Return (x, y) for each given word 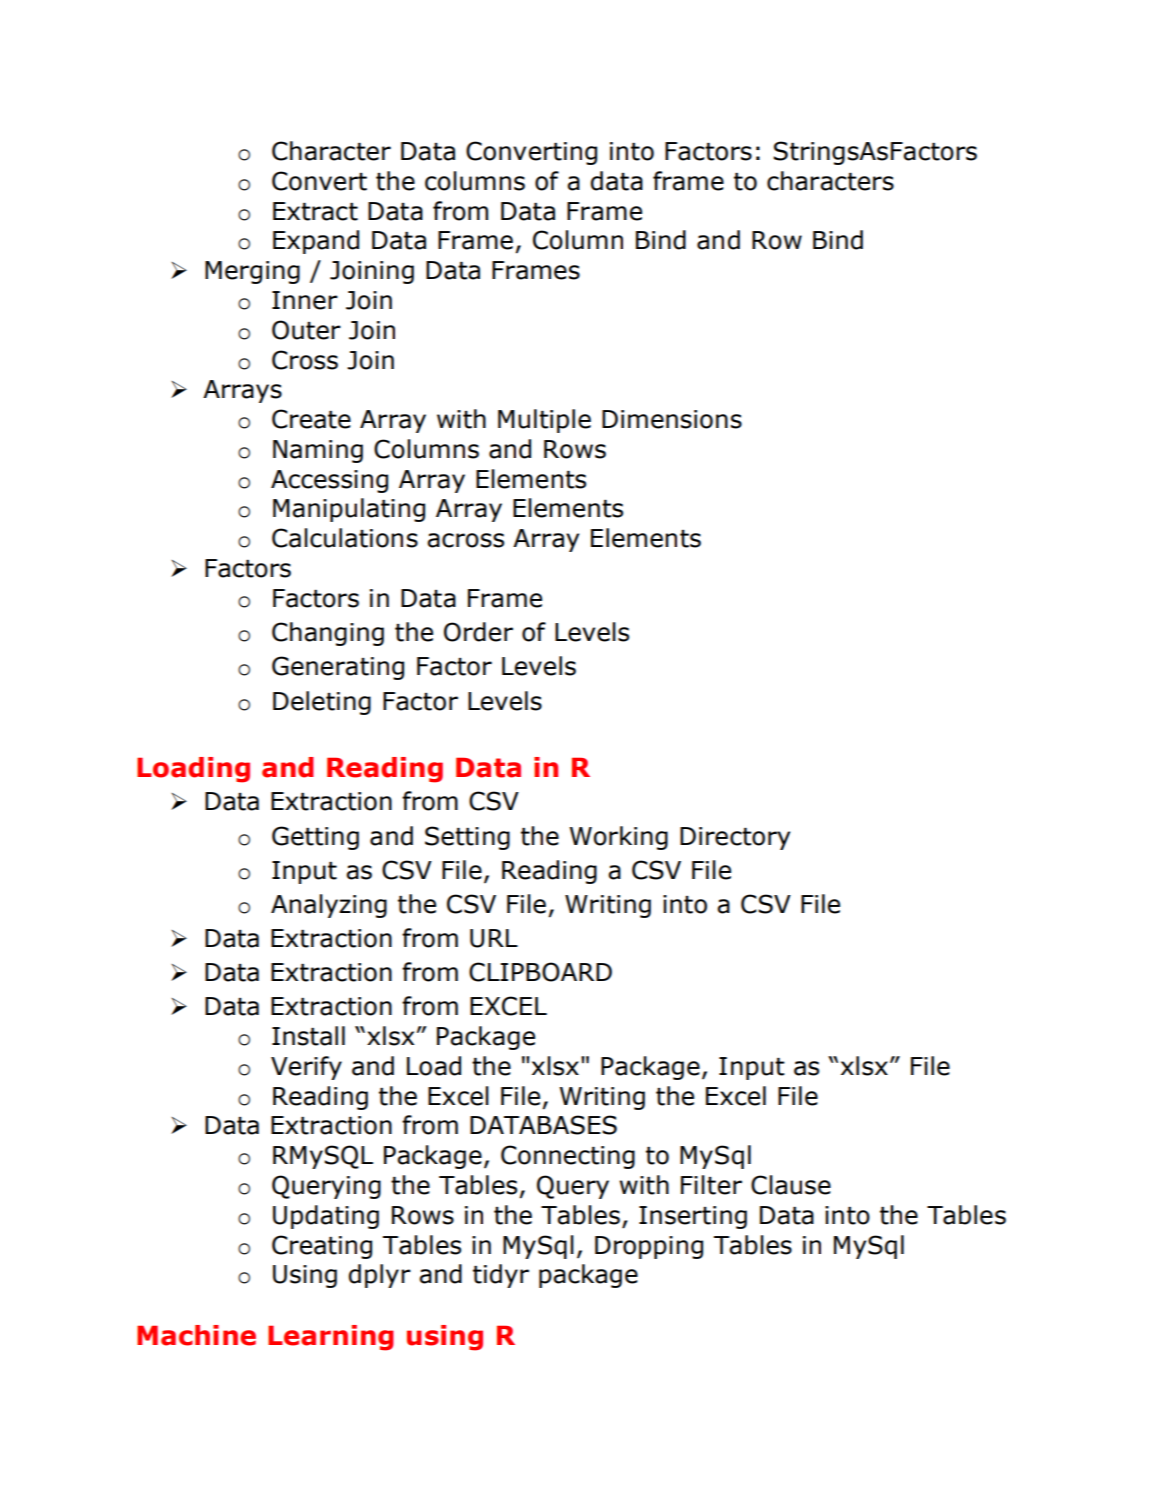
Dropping (649, 1247)
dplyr (380, 1276)
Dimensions (672, 419)
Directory (735, 838)
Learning (331, 1338)
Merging (252, 272)
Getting (315, 838)
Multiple (544, 421)
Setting (467, 838)
